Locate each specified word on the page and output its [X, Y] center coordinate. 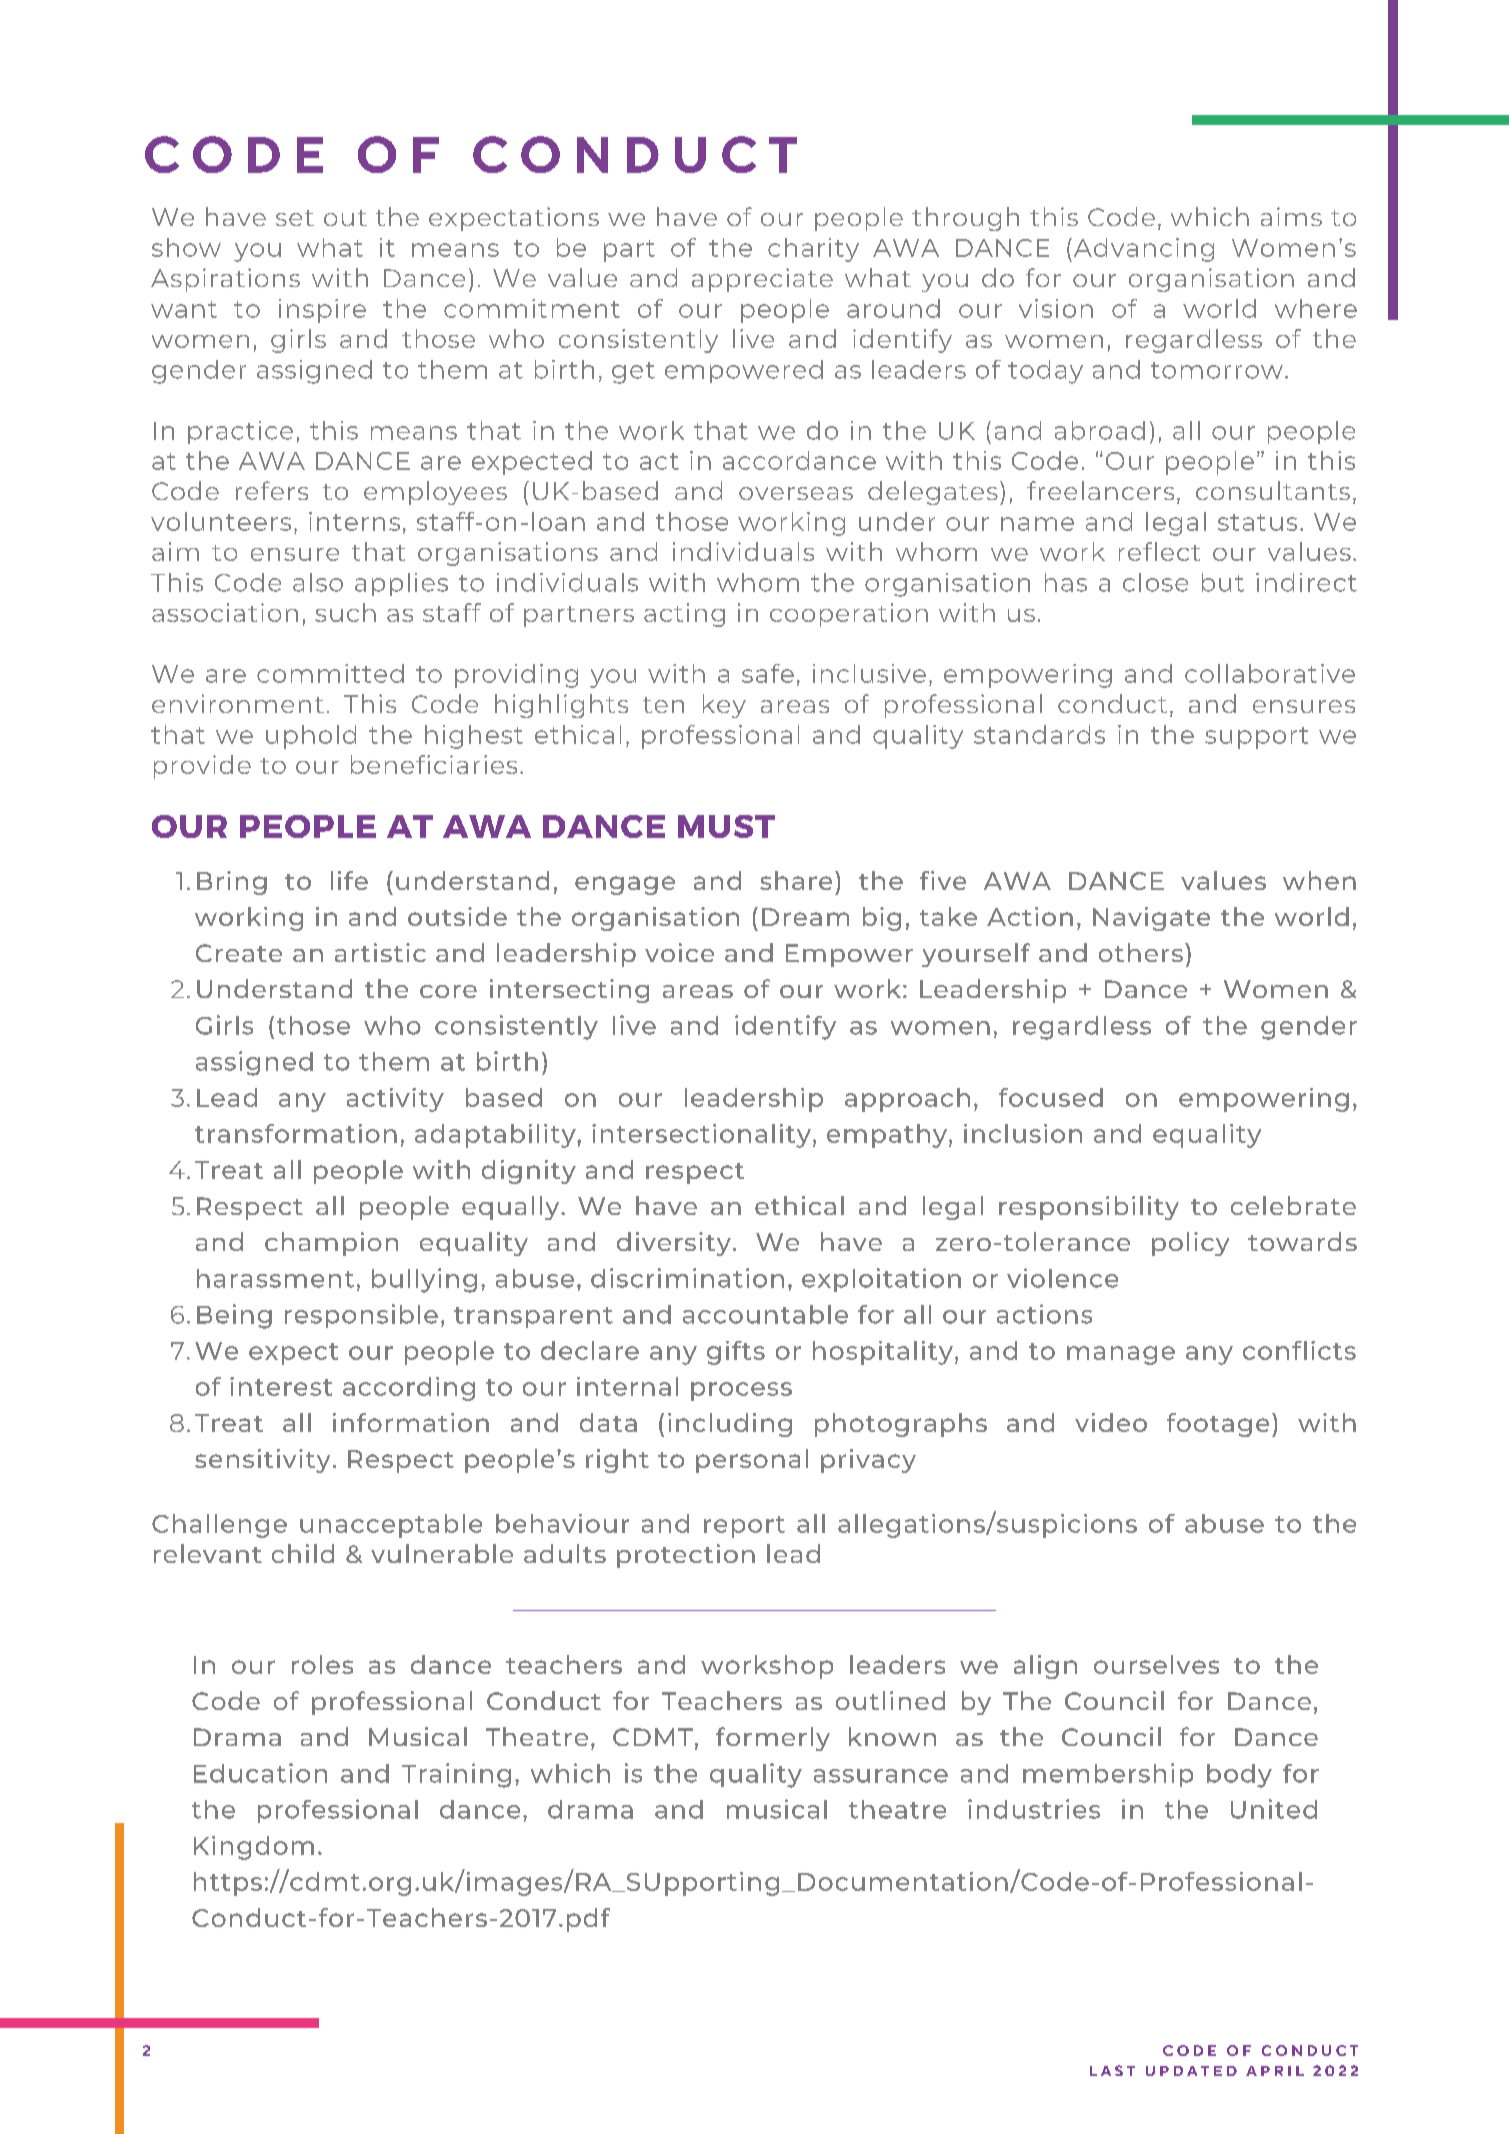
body [1239, 1776]
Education [260, 1773]
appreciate [762, 280]
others [1141, 952]
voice [679, 952]
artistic [380, 952]
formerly [773, 1739]
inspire [322, 311]
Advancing [1142, 250]
